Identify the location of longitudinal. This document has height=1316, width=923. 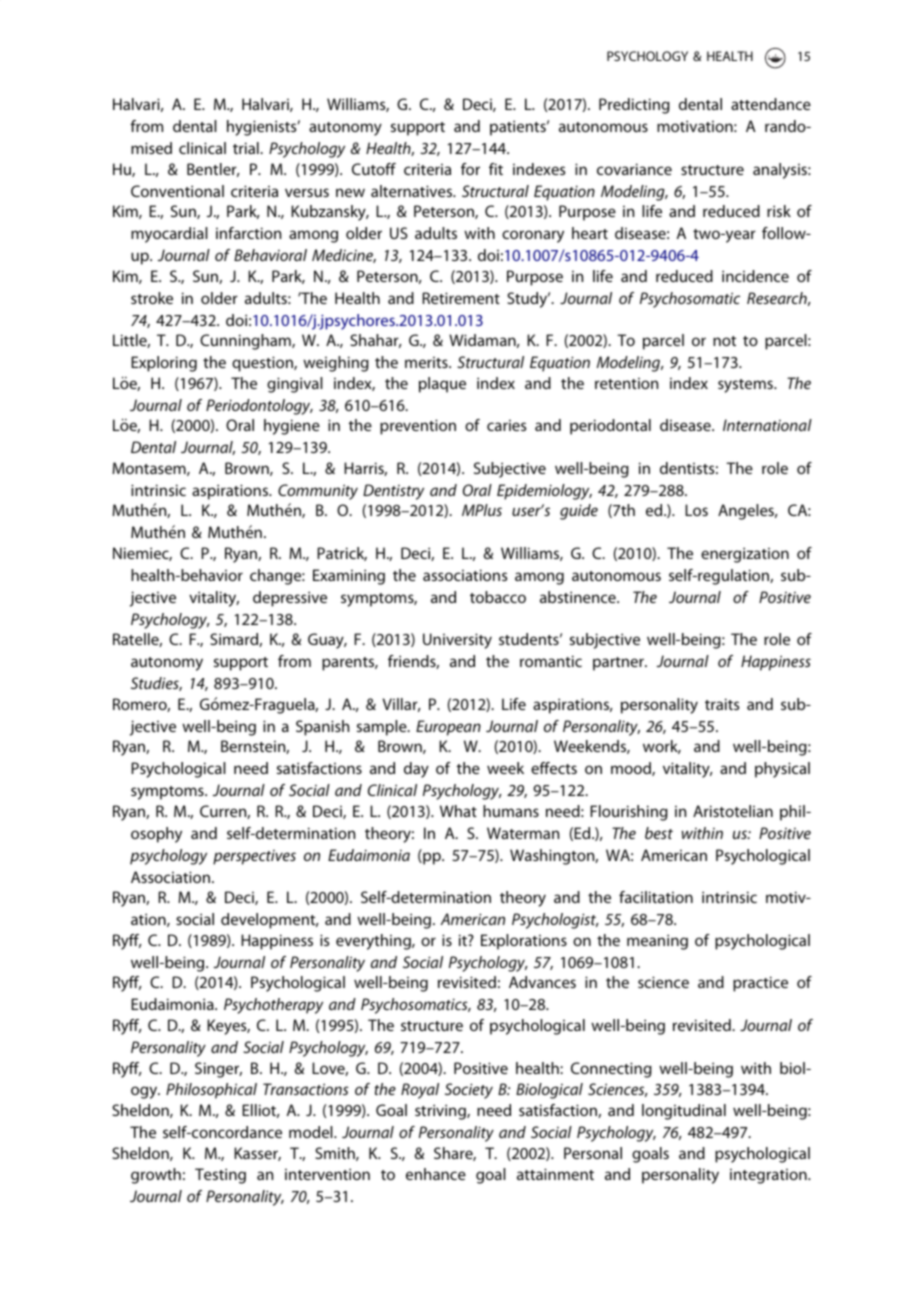
(684, 1112).
